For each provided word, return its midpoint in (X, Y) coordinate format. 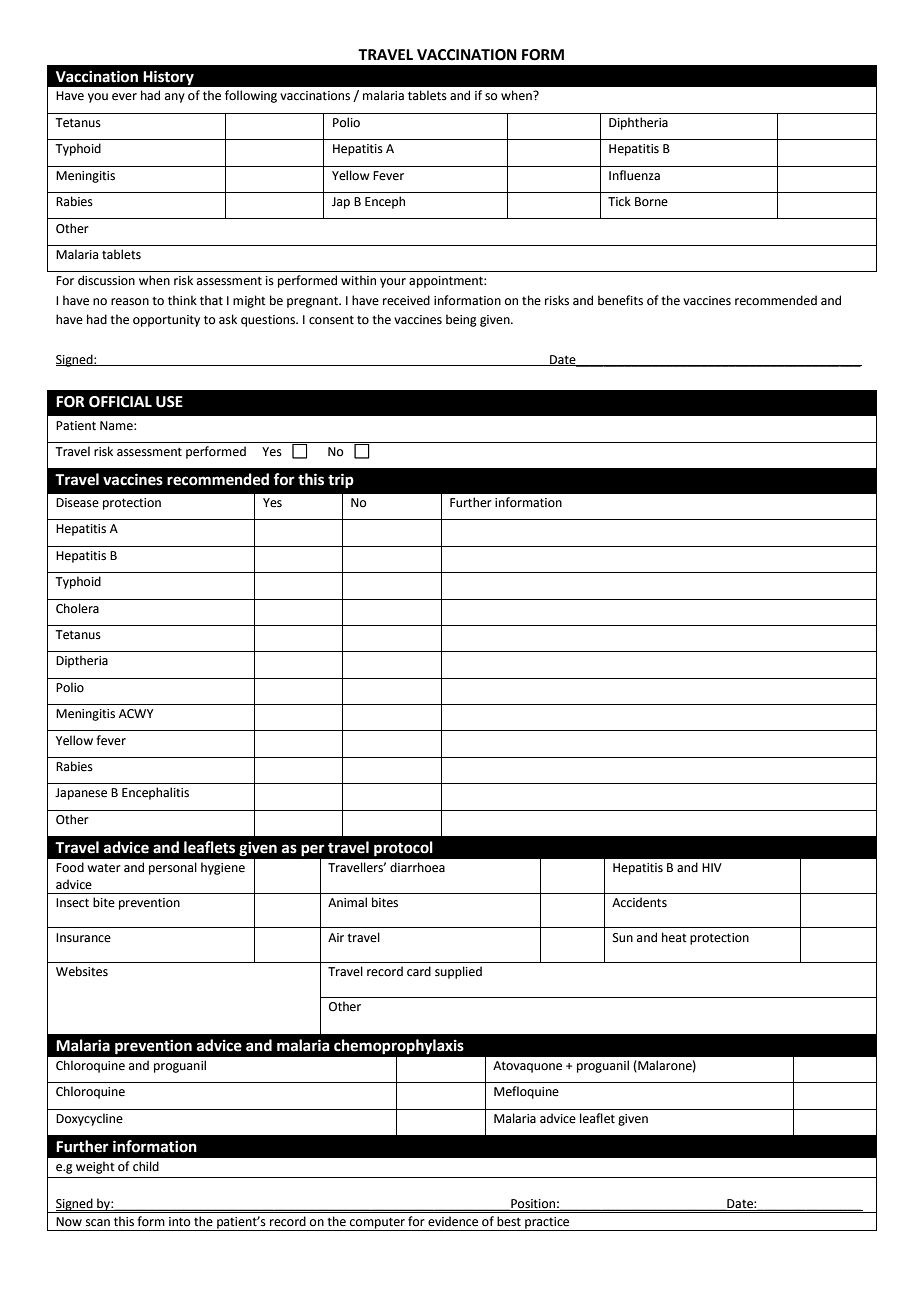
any (175, 98)
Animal (347, 902)
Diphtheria (638, 123)
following (251, 96)
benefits (620, 300)
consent (331, 320)
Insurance (83, 938)
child (146, 1166)
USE (169, 402)
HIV (712, 867)
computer (377, 1224)
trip (341, 481)
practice (547, 1224)
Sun (623, 938)
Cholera (77, 608)
